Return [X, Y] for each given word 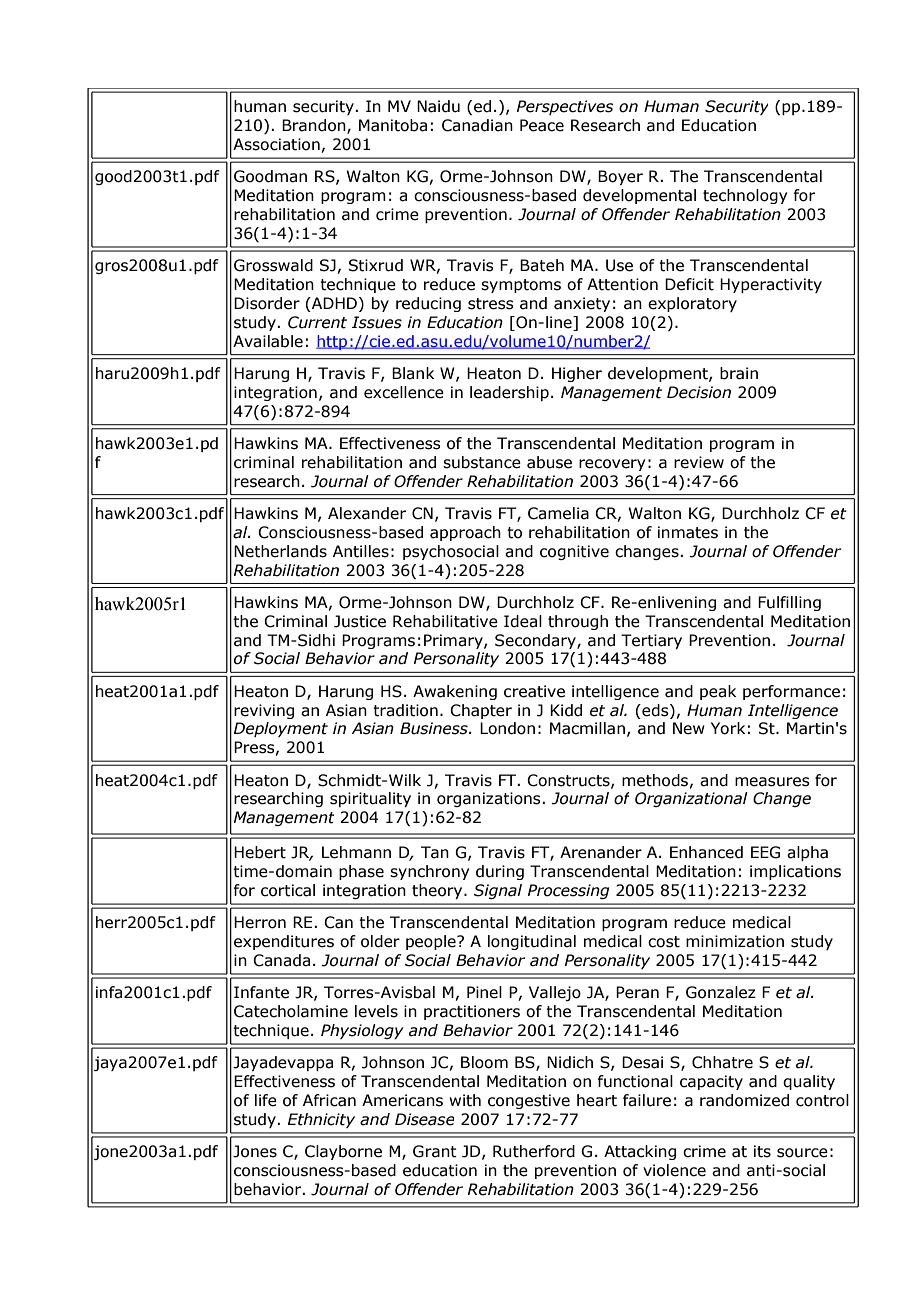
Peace [542, 125]
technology [745, 196]
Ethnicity [321, 1120]
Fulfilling [789, 603]
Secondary [536, 641]
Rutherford [534, 1151]
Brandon [315, 126]
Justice [360, 621]
